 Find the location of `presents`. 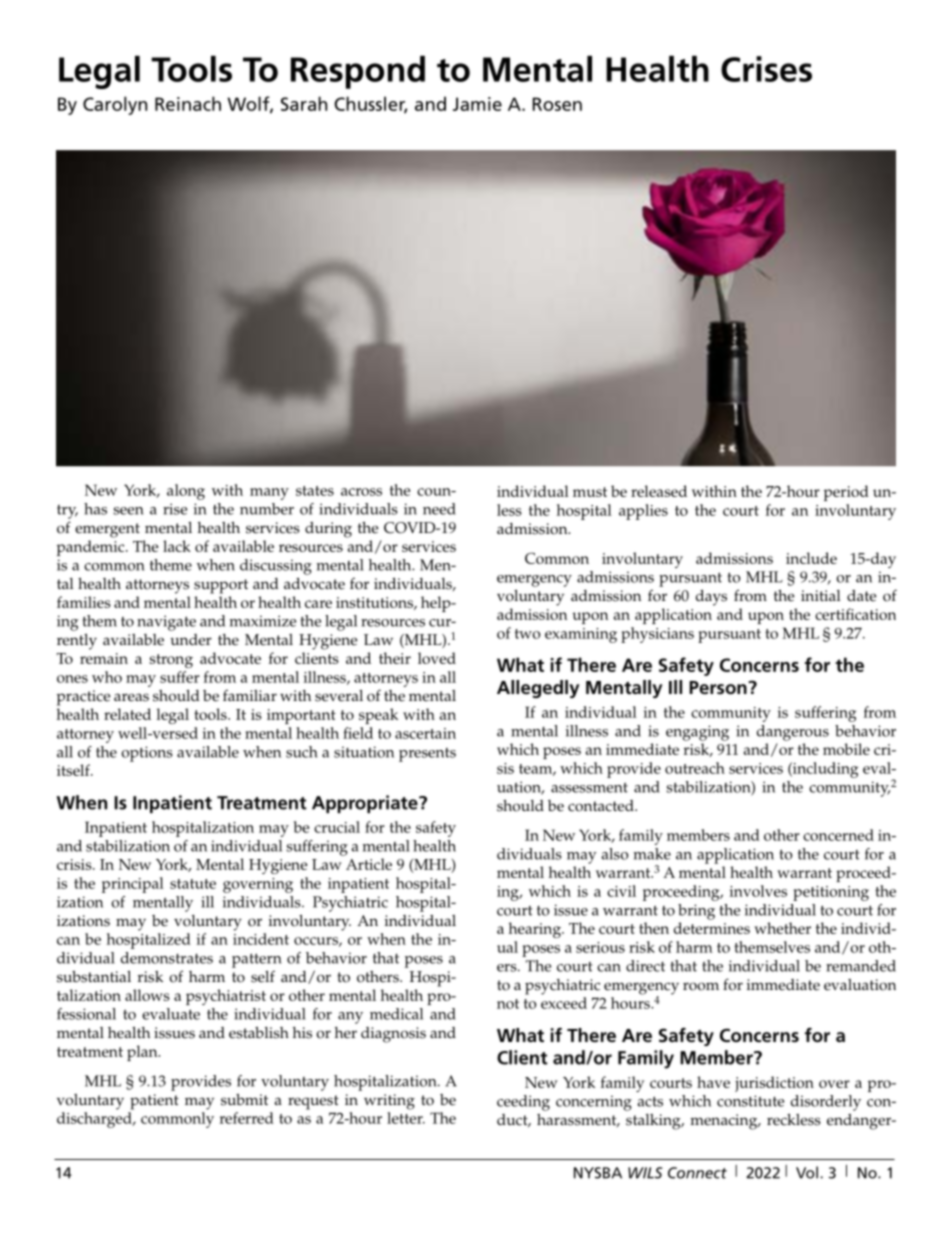

presents is located at coordinates (427, 755).
